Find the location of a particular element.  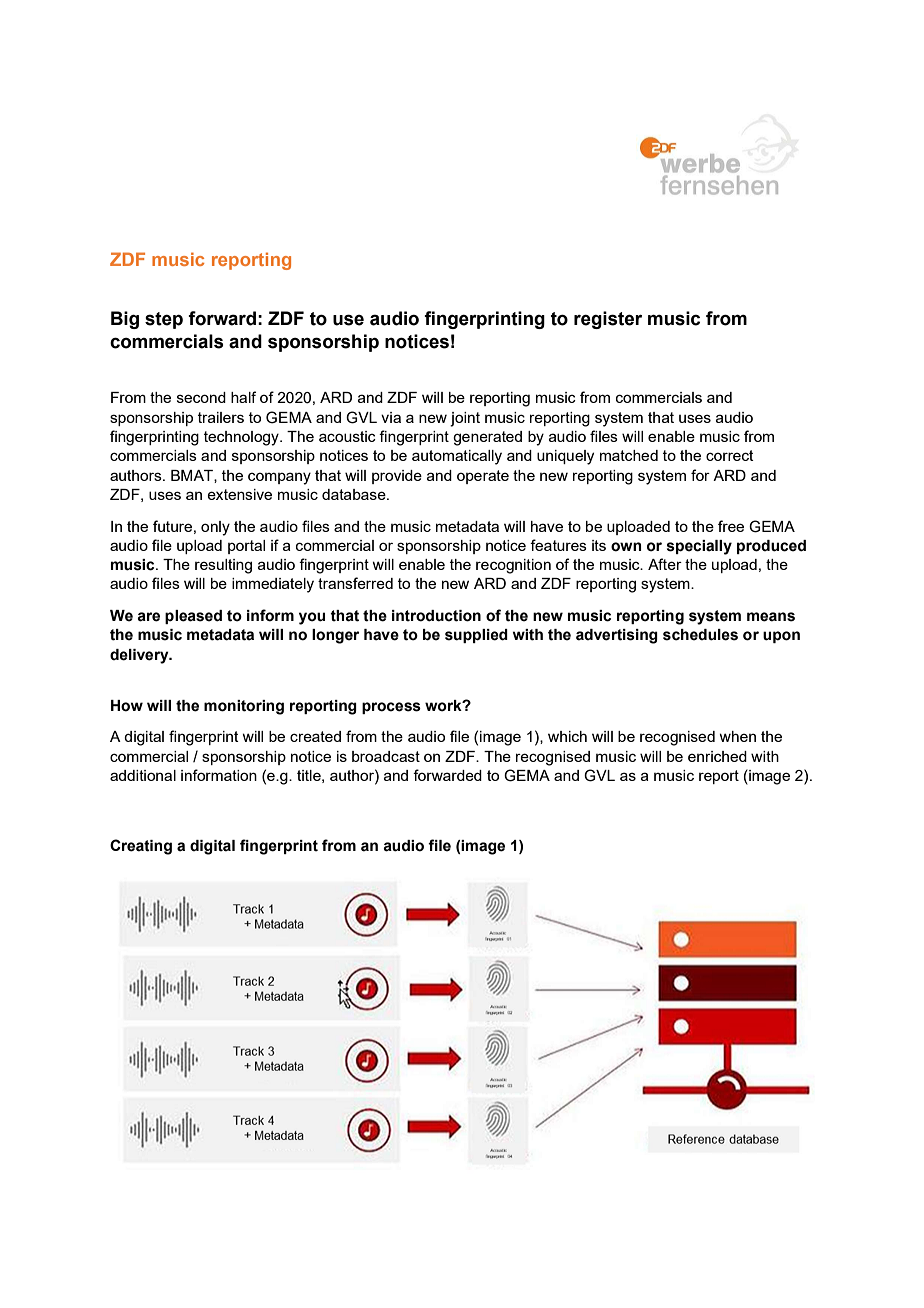

Creating is located at coordinates (141, 847).
